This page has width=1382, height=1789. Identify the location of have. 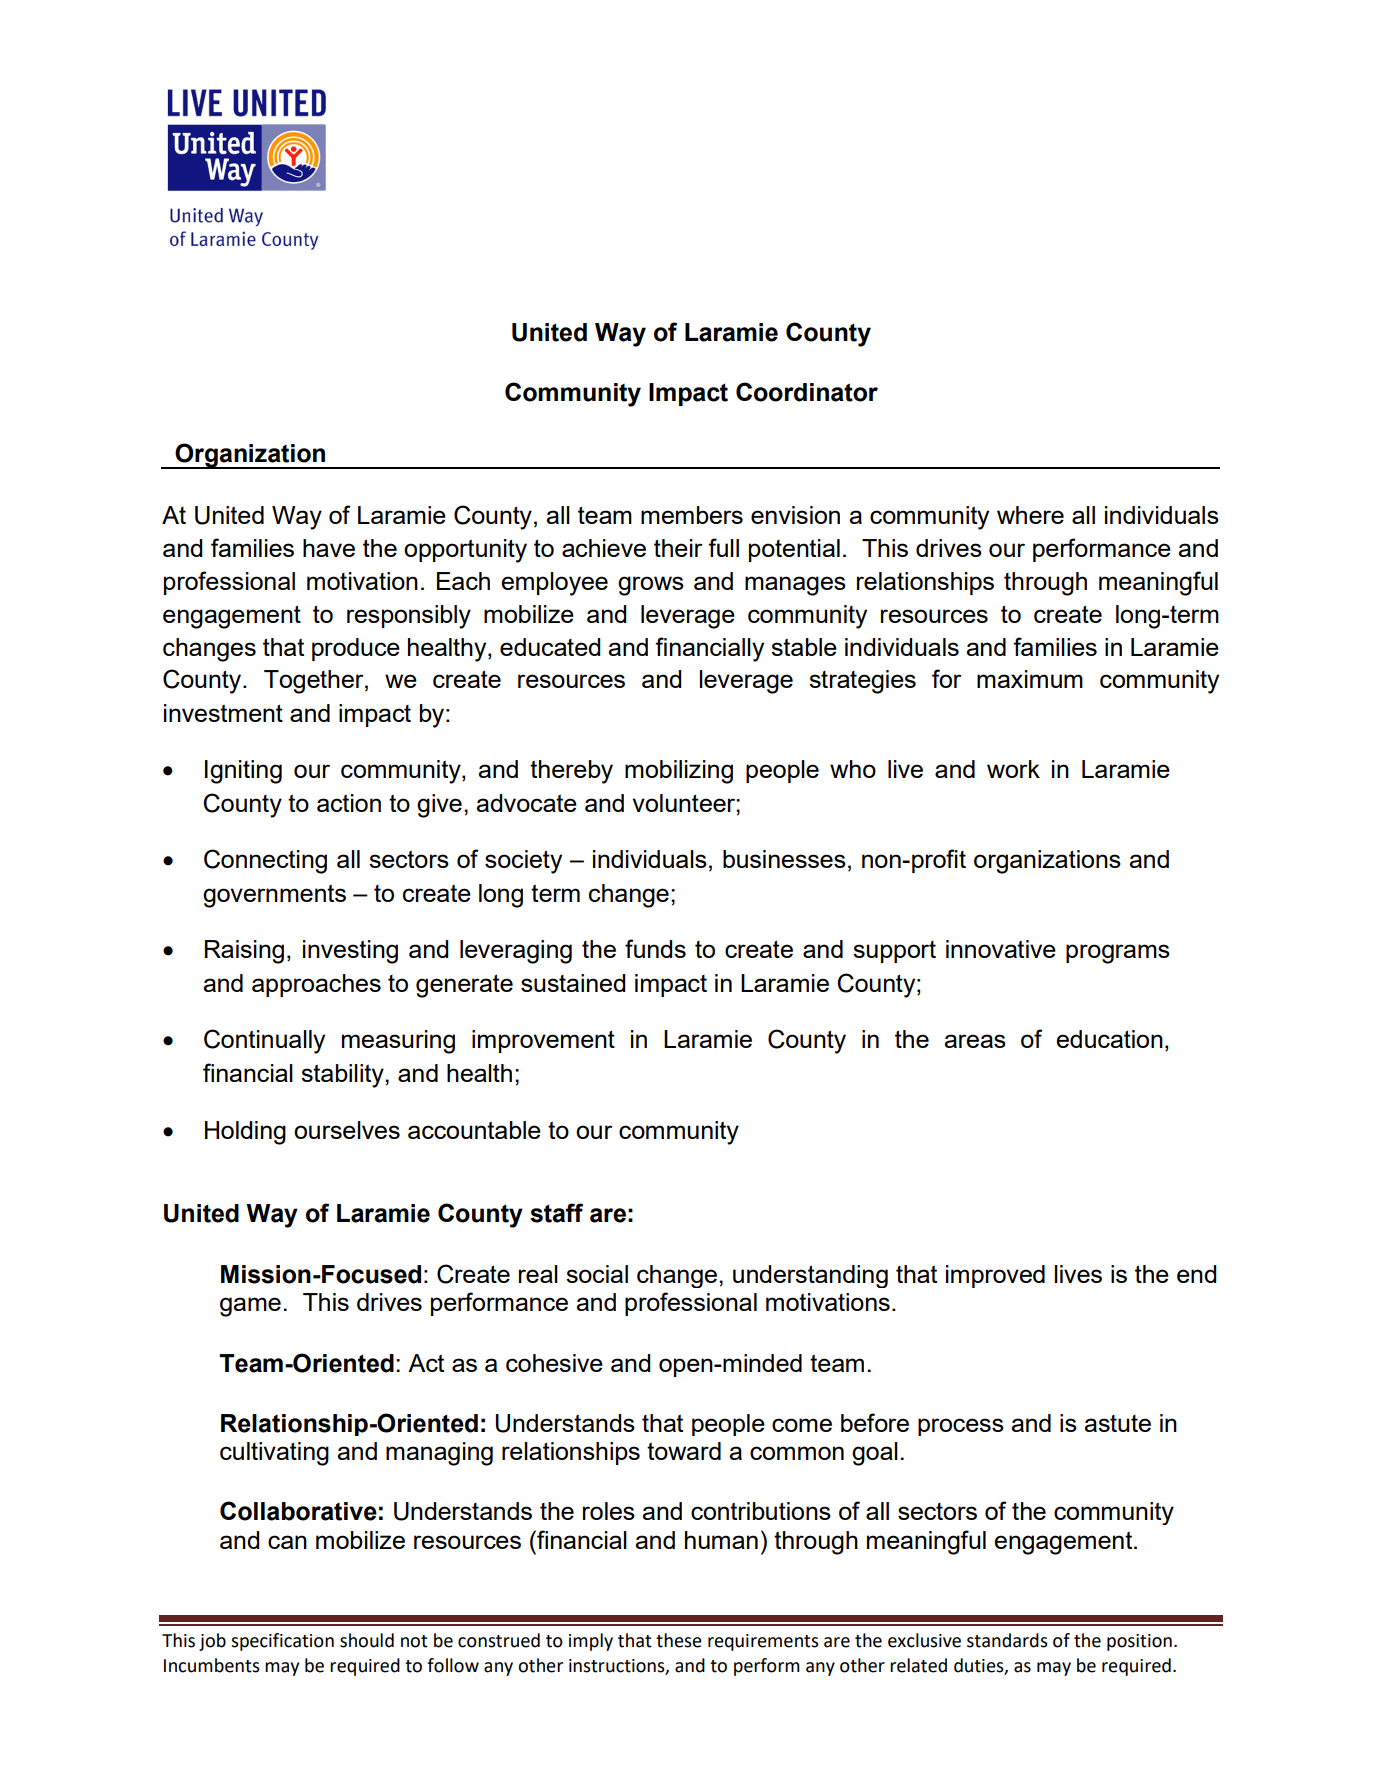
(329, 548).
